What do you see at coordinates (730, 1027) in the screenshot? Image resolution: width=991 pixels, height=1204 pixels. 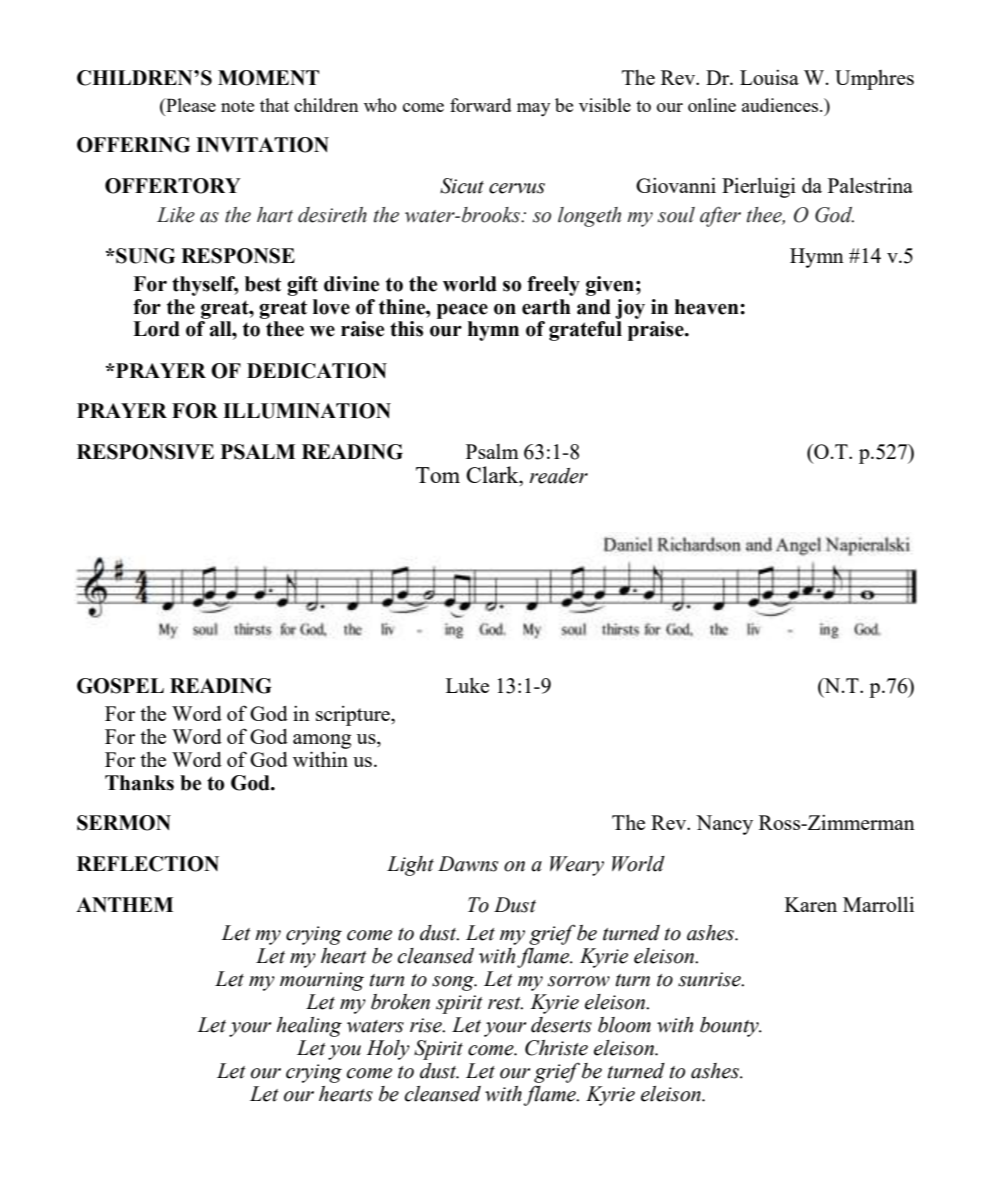 I see `bounty` at bounding box center [730, 1027].
